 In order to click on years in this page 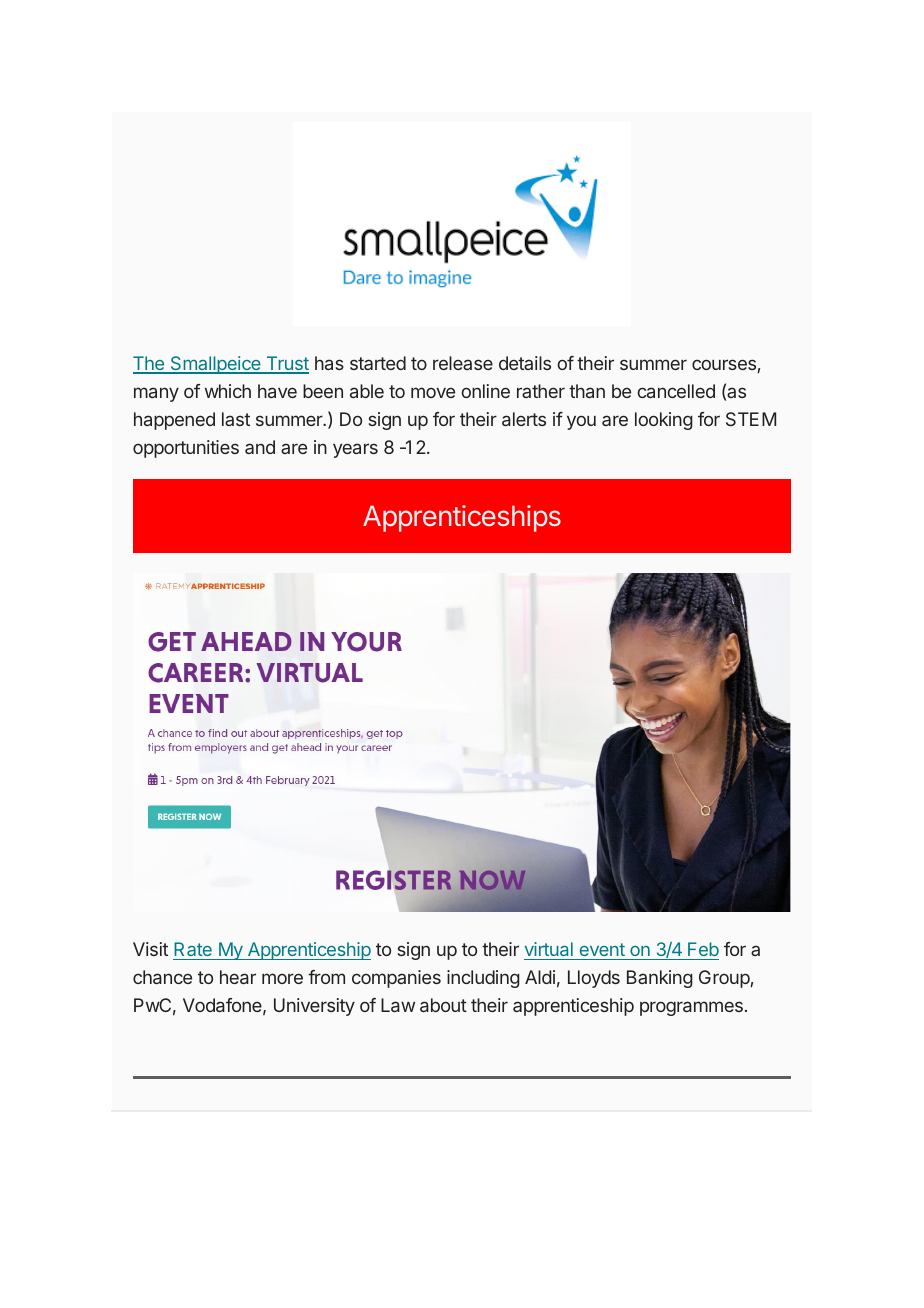, I will do `click(355, 450)`.
